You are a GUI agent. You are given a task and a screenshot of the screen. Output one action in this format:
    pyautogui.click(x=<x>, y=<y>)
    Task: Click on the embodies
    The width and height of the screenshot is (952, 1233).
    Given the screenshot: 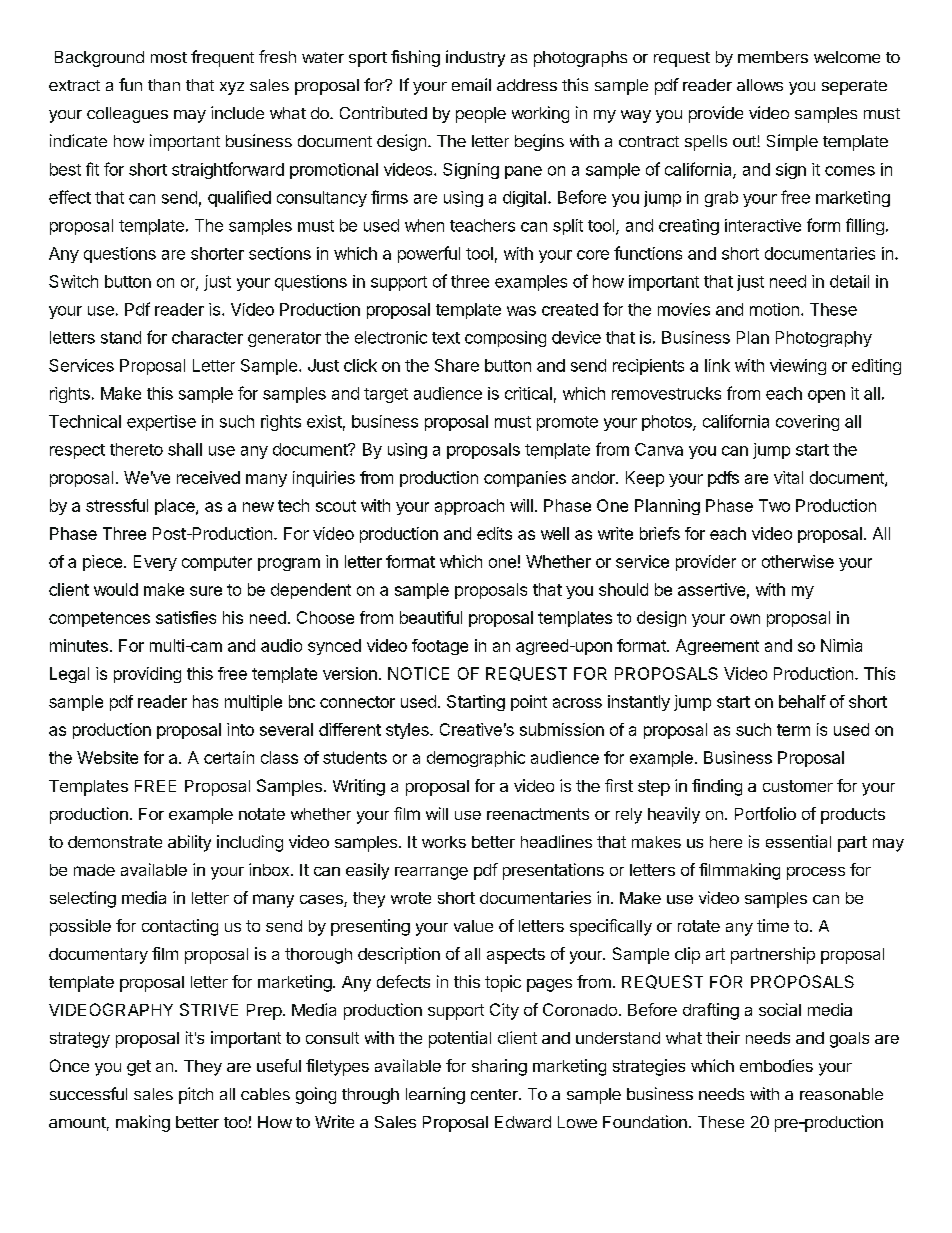 What is the action you would take?
    pyautogui.click(x=776, y=1065)
